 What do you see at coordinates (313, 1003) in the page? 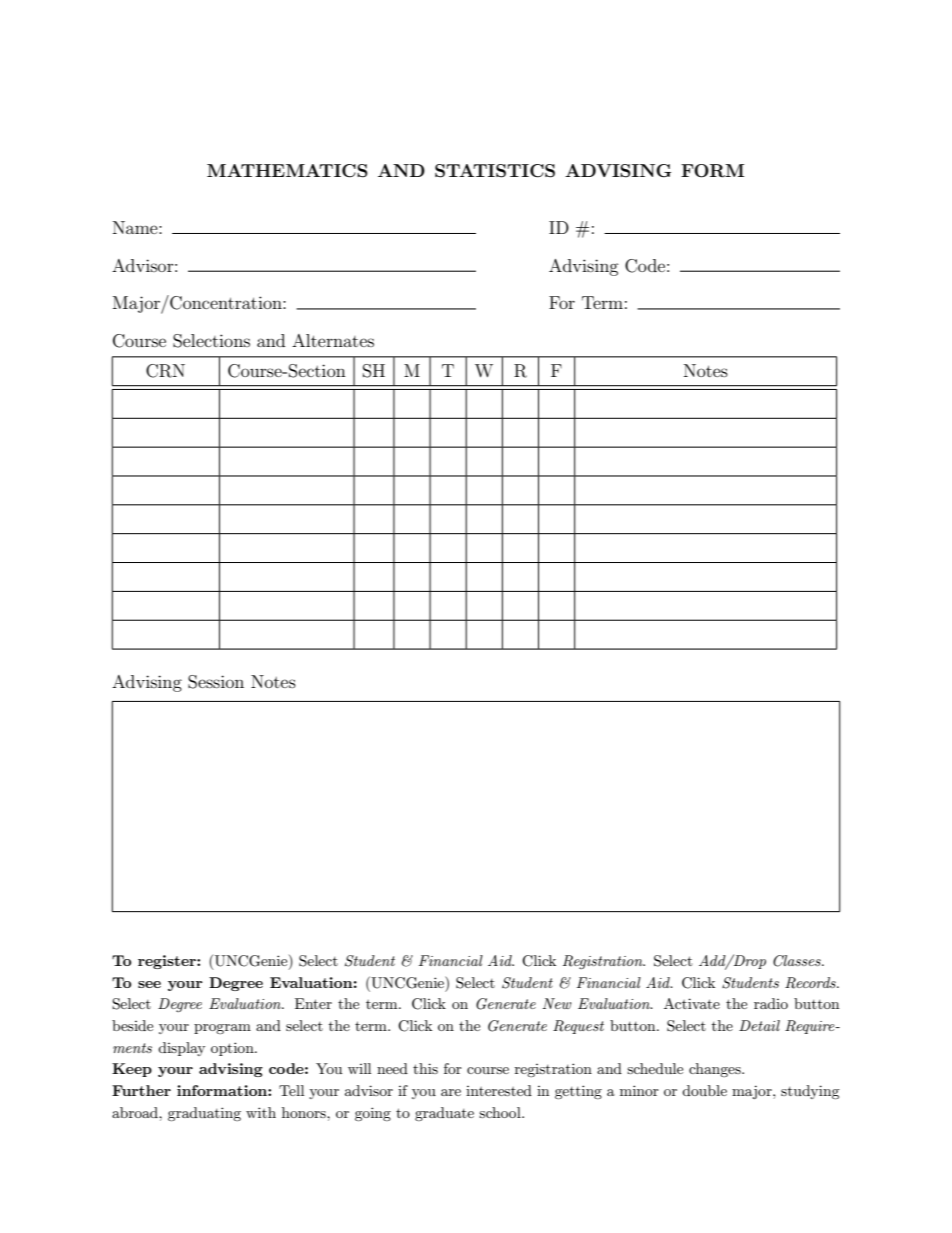
I see `Enter` at bounding box center [313, 1003].
